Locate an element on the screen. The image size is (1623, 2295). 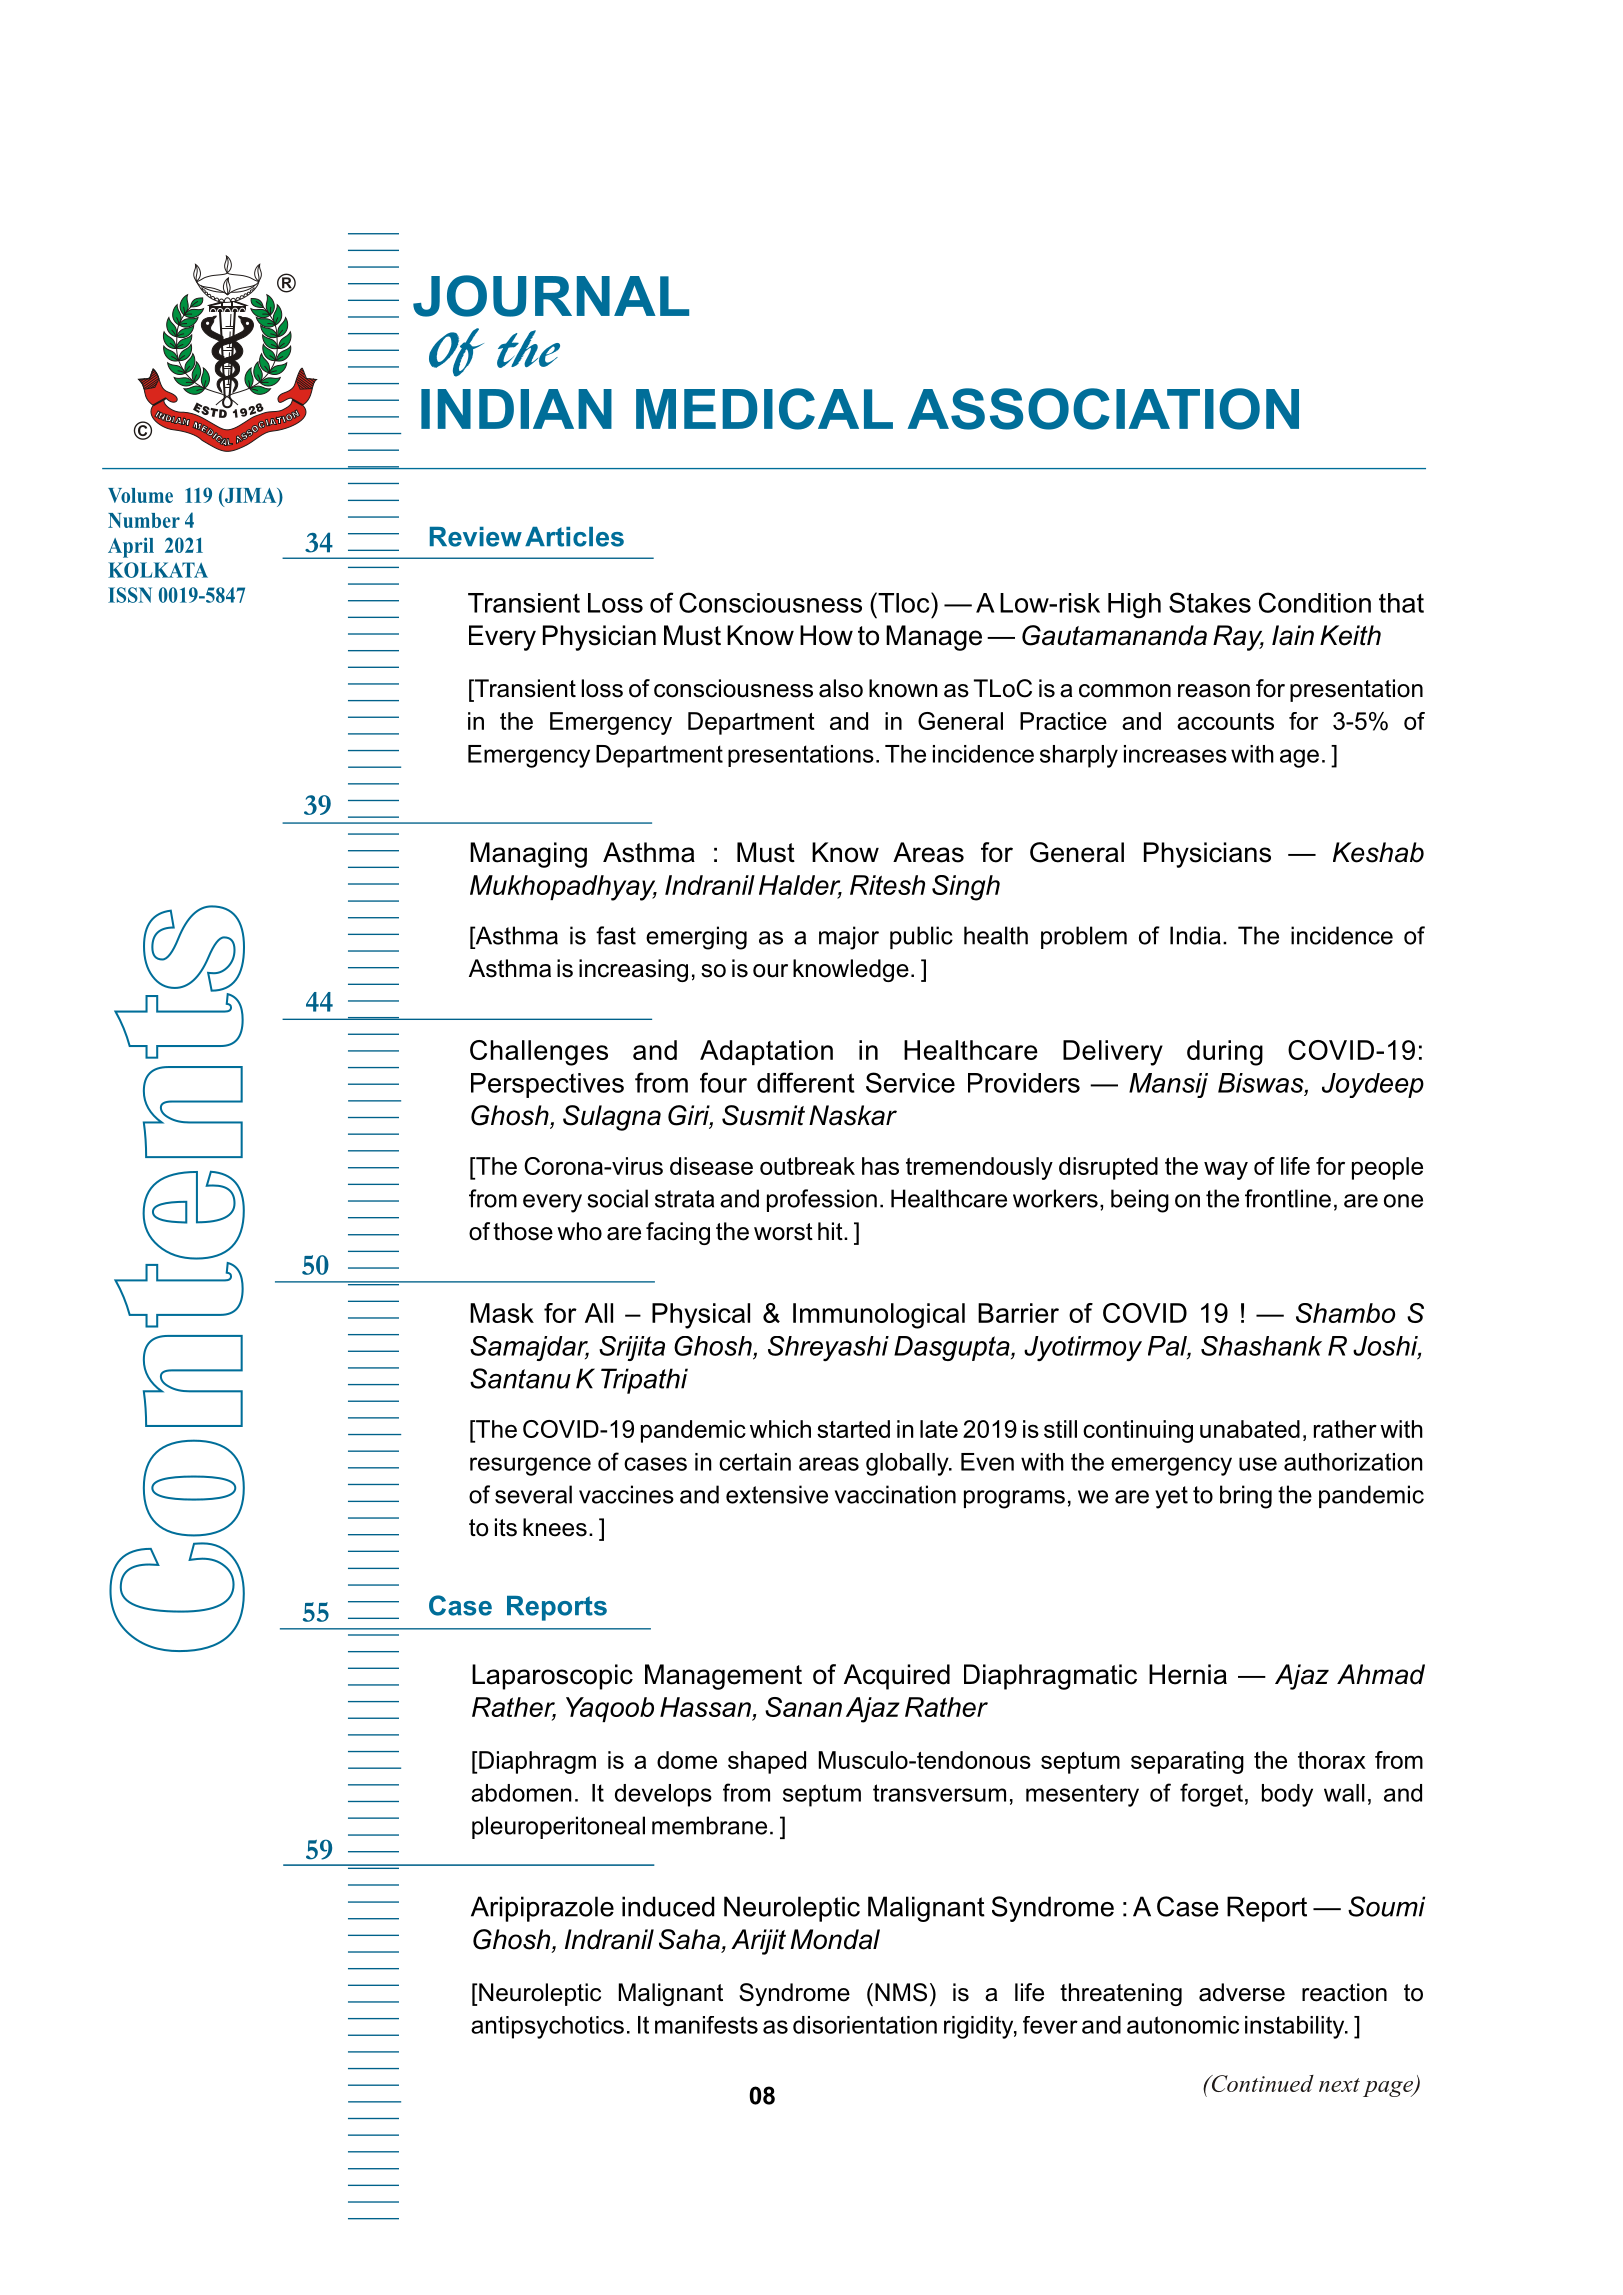
way is located at coordinates (1226, 1170).
